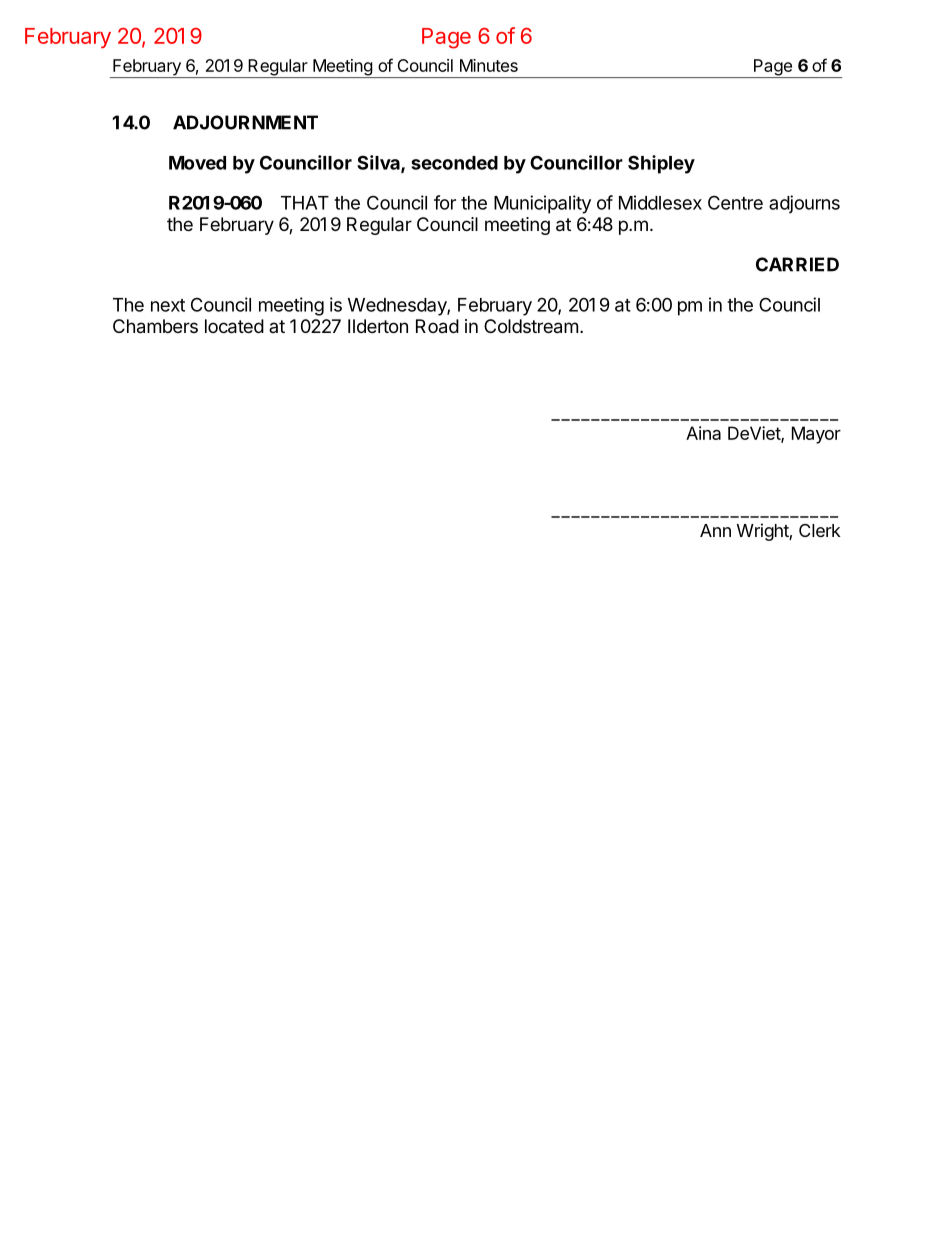  Describe the element at coordinates (797, 264) in the image. I see `CARRIED` at that location.
